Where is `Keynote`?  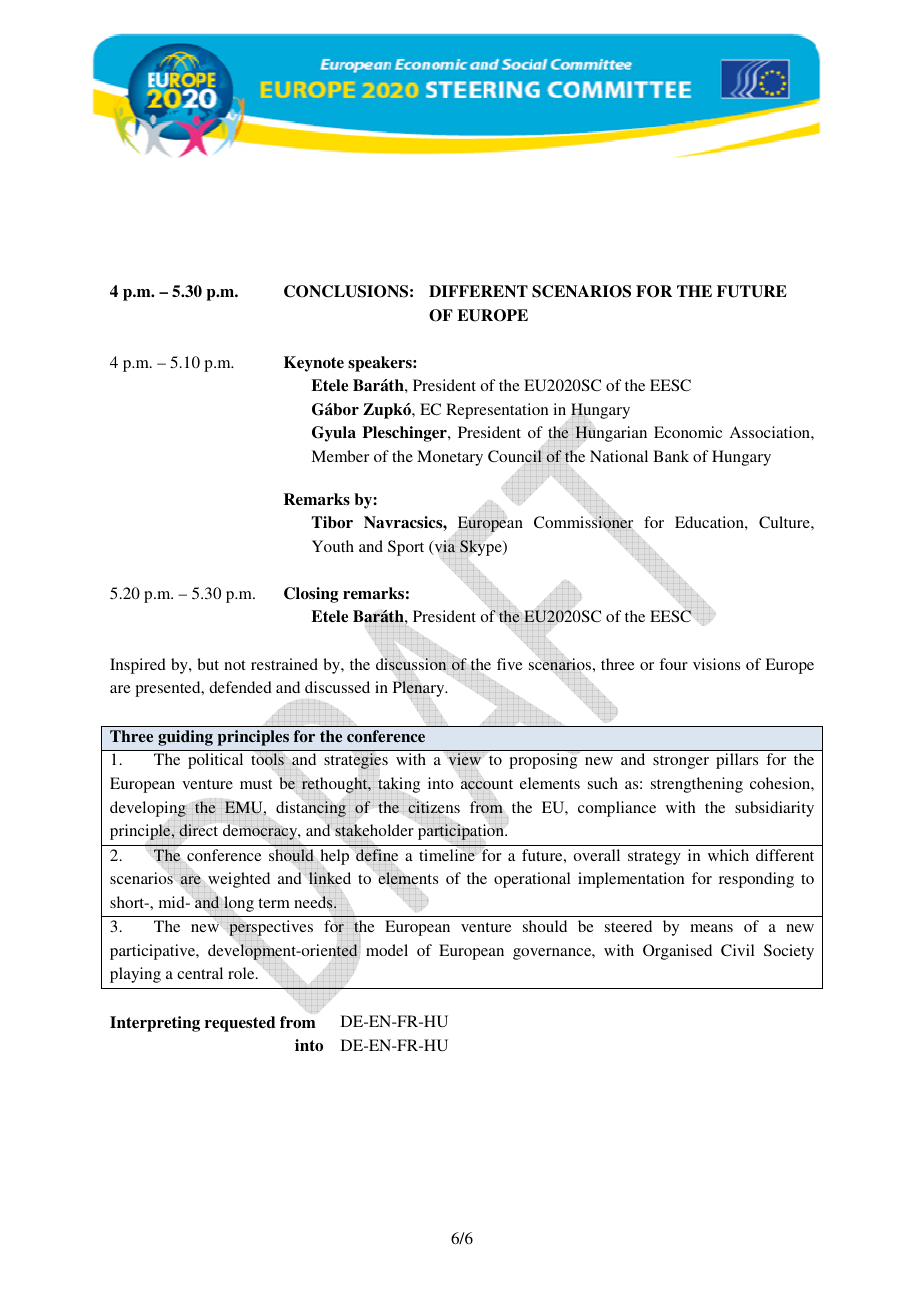 Keynote is located at coordinates (314, 364).
